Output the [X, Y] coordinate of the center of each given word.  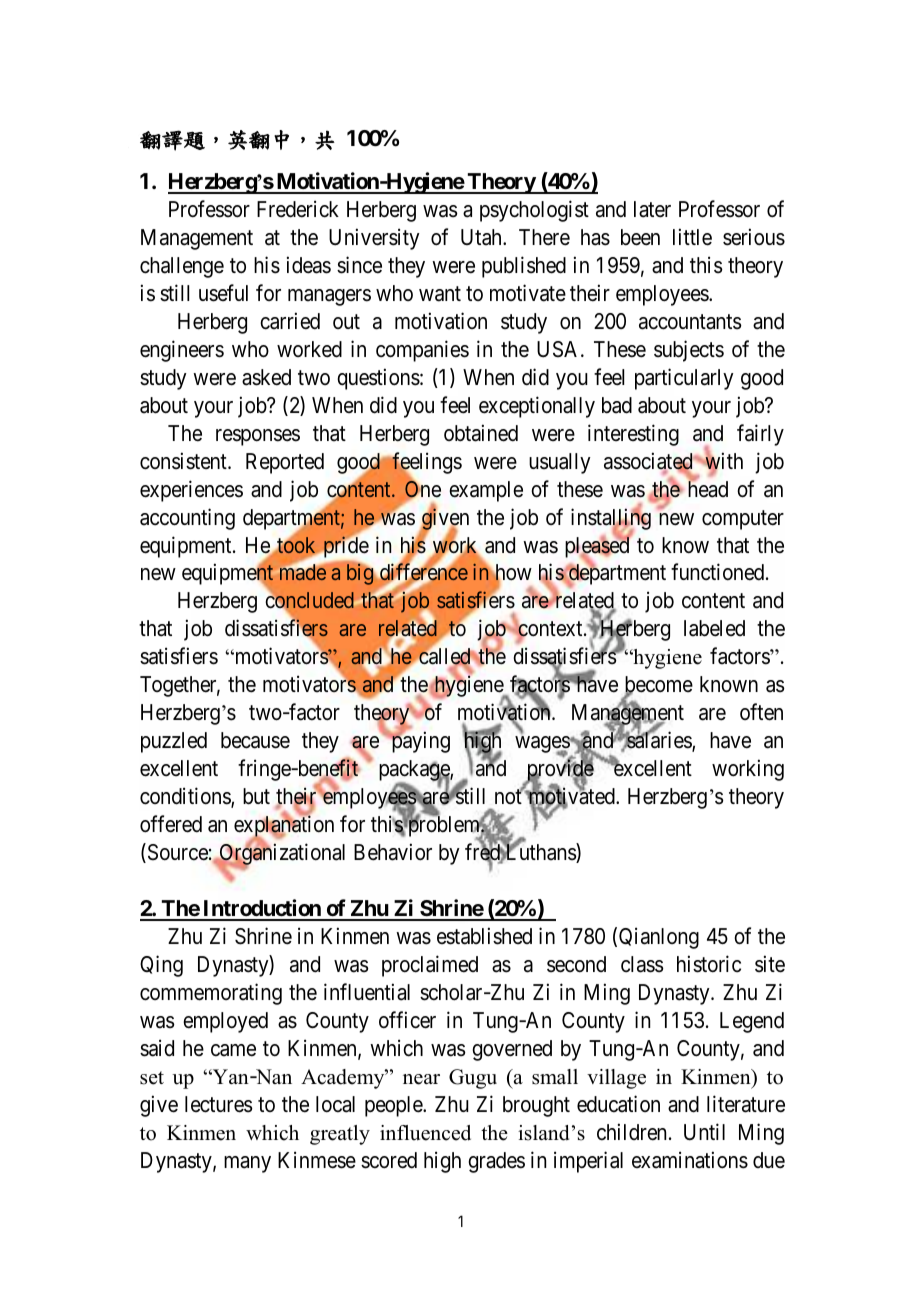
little [692, 237]
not [509, 797]
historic [709, 964]
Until [704, 1132]
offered [171, 824]
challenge [182, 267]
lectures [219, 1104]
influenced [425, 1133]
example [486, 491]
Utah [482, 237]
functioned [719, 572]
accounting [187, 519]
